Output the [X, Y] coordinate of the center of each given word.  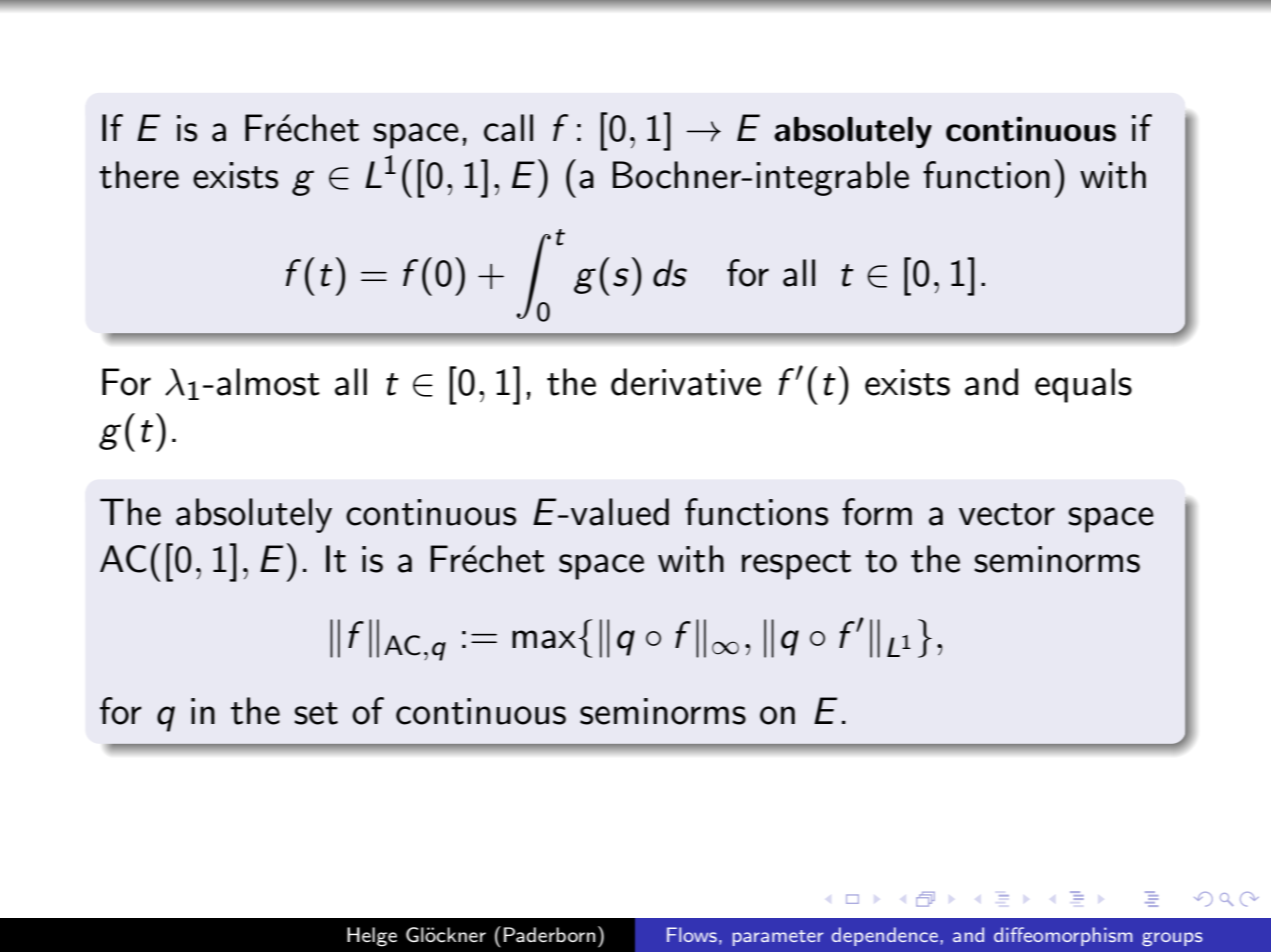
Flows [692, 934]
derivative [686, 382]
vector [1007, 514]
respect [796, 565]
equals [1083, 385]
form [877, 512]
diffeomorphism [1063, 936]
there [139, 175]
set [316, 713]
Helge [372, 937]
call [508, 128]
